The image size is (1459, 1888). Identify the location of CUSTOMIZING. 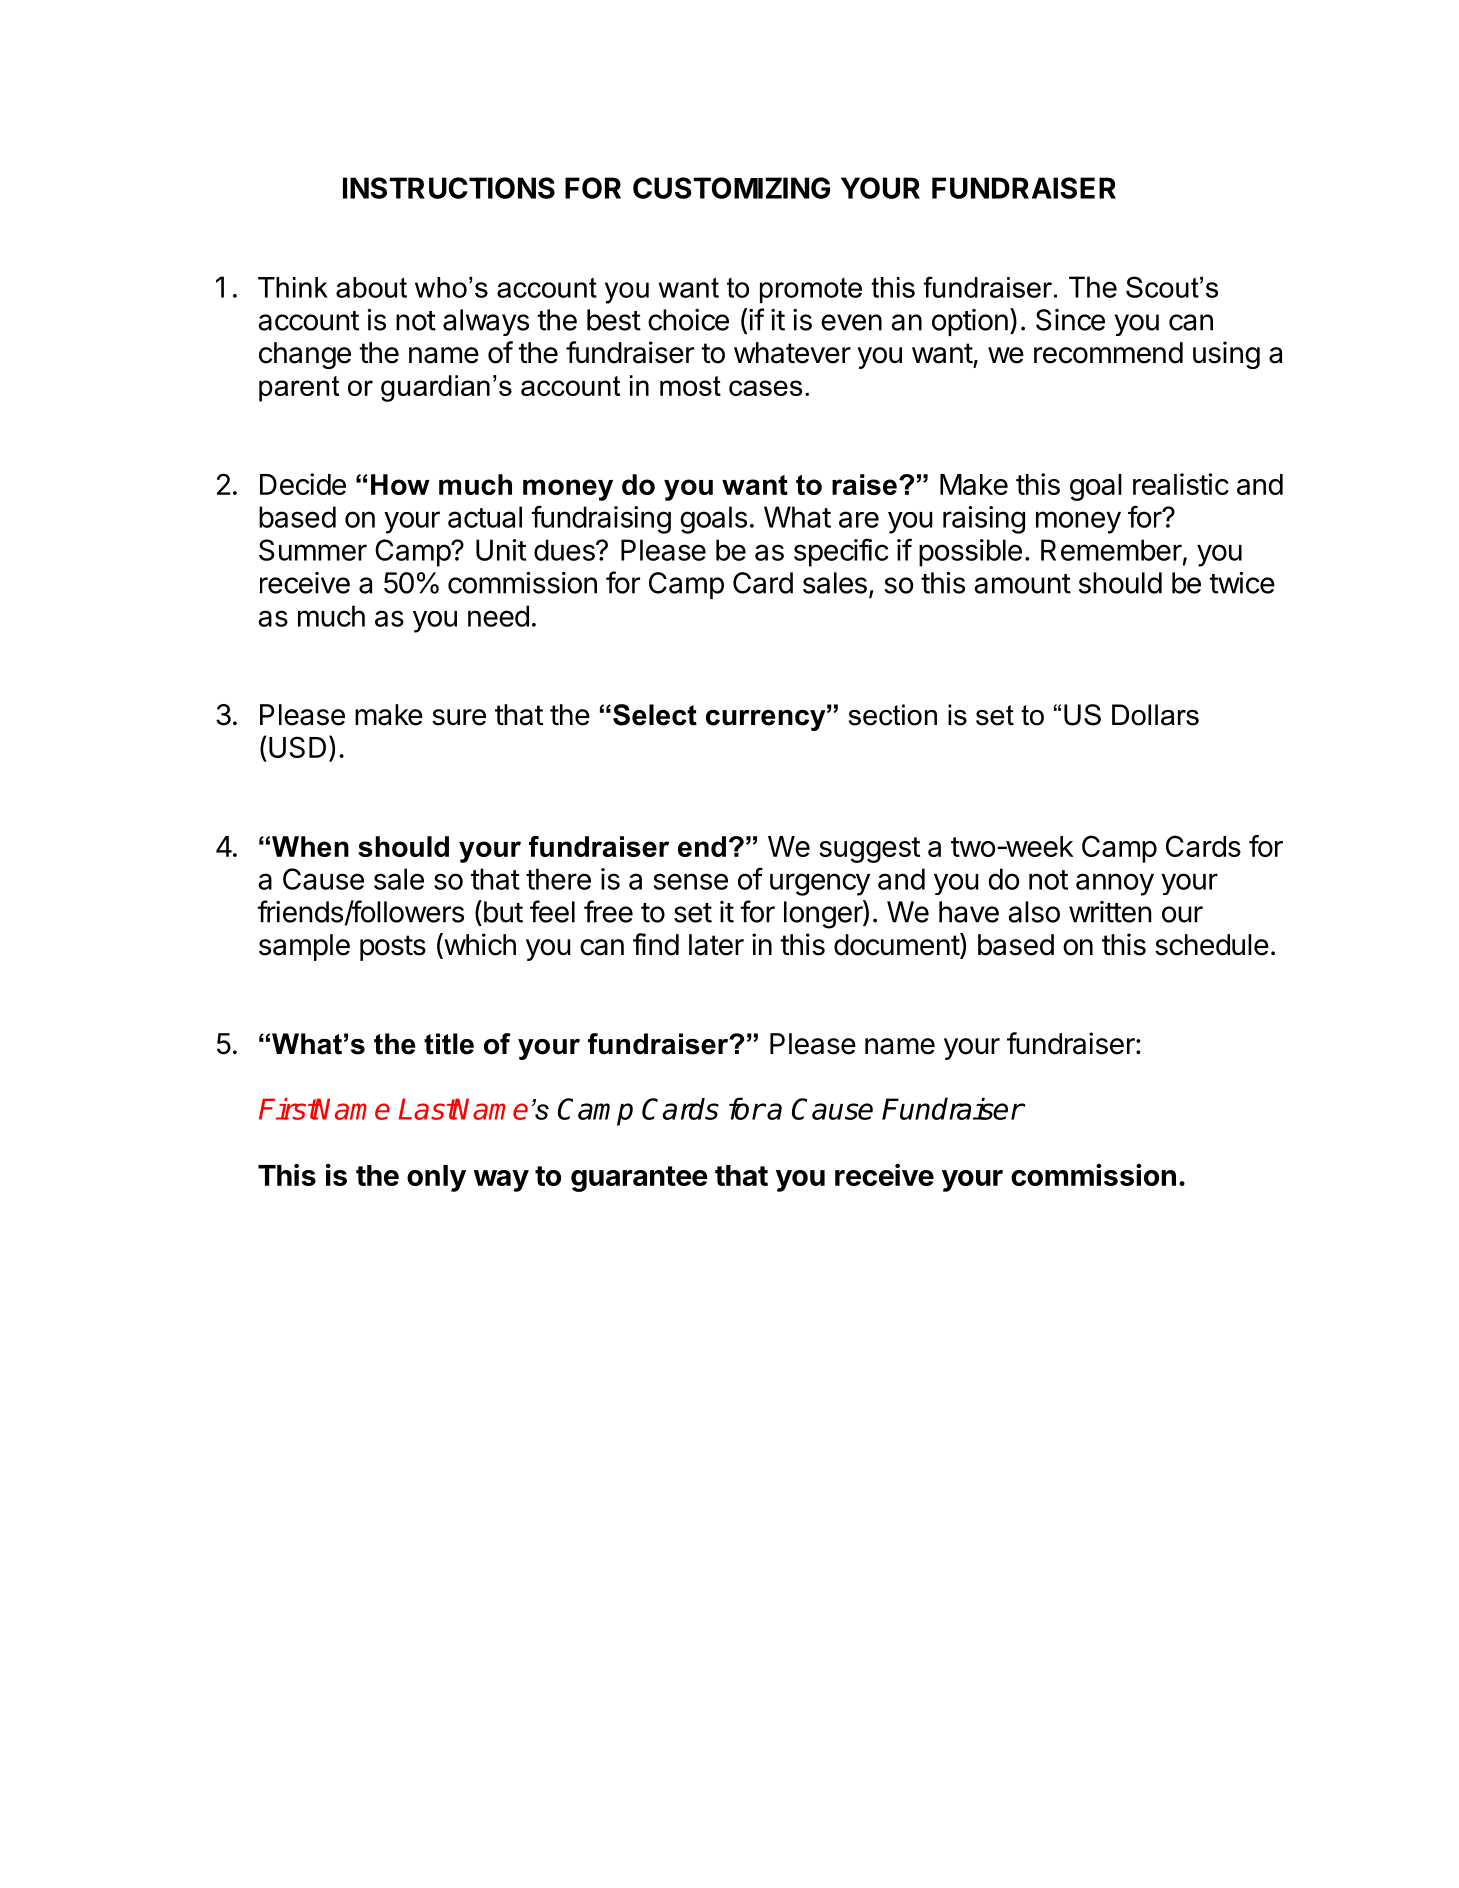
(731, 188).
